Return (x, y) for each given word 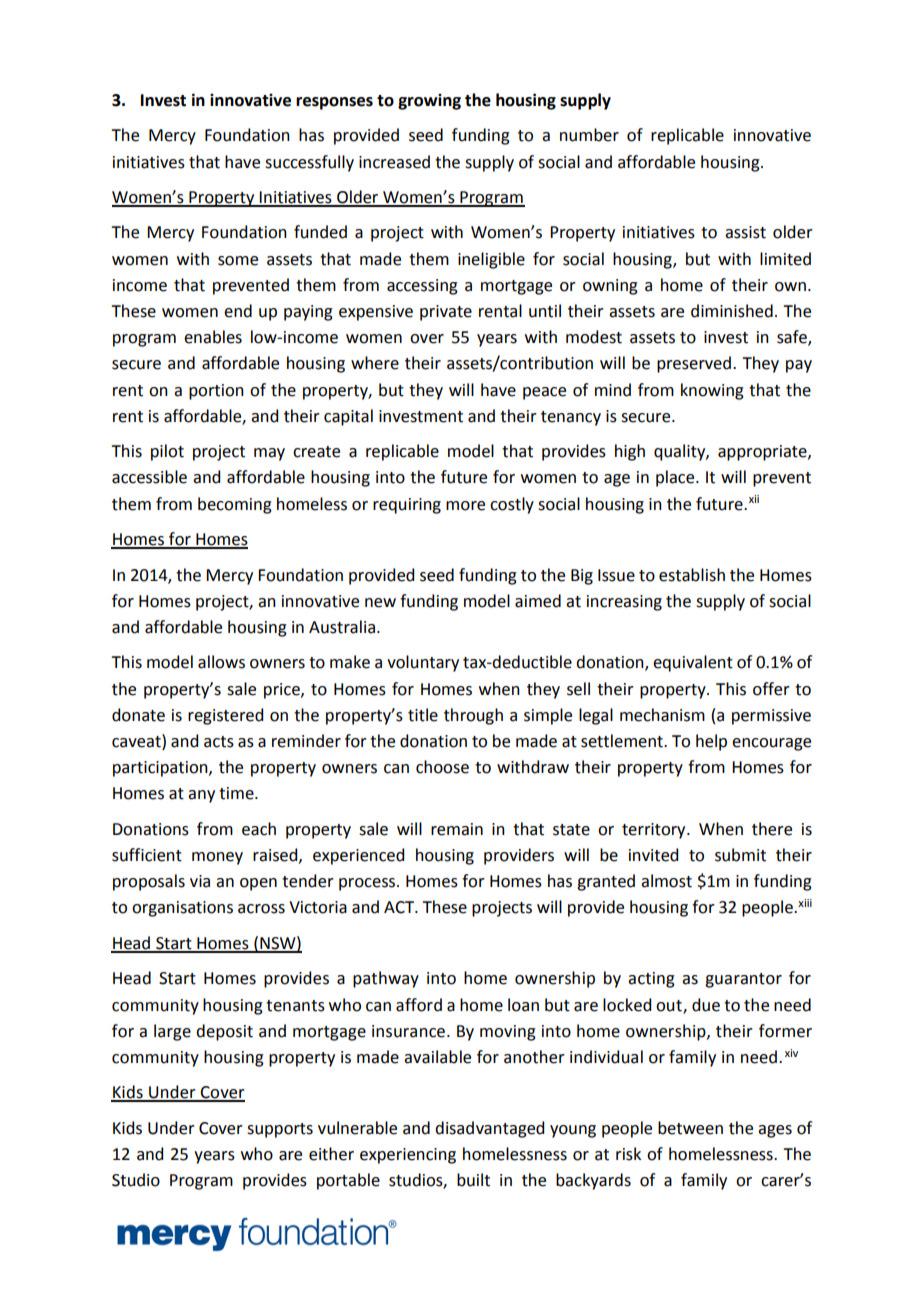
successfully (309, 163)
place (676, 478)
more (465, 506)
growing (429, 102)
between (690, 1128)
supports (280, 1130)
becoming (235, 505)
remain (457, 829)
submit (740, 855)
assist (745, 232)
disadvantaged (489, 1129)
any (201, 796)
